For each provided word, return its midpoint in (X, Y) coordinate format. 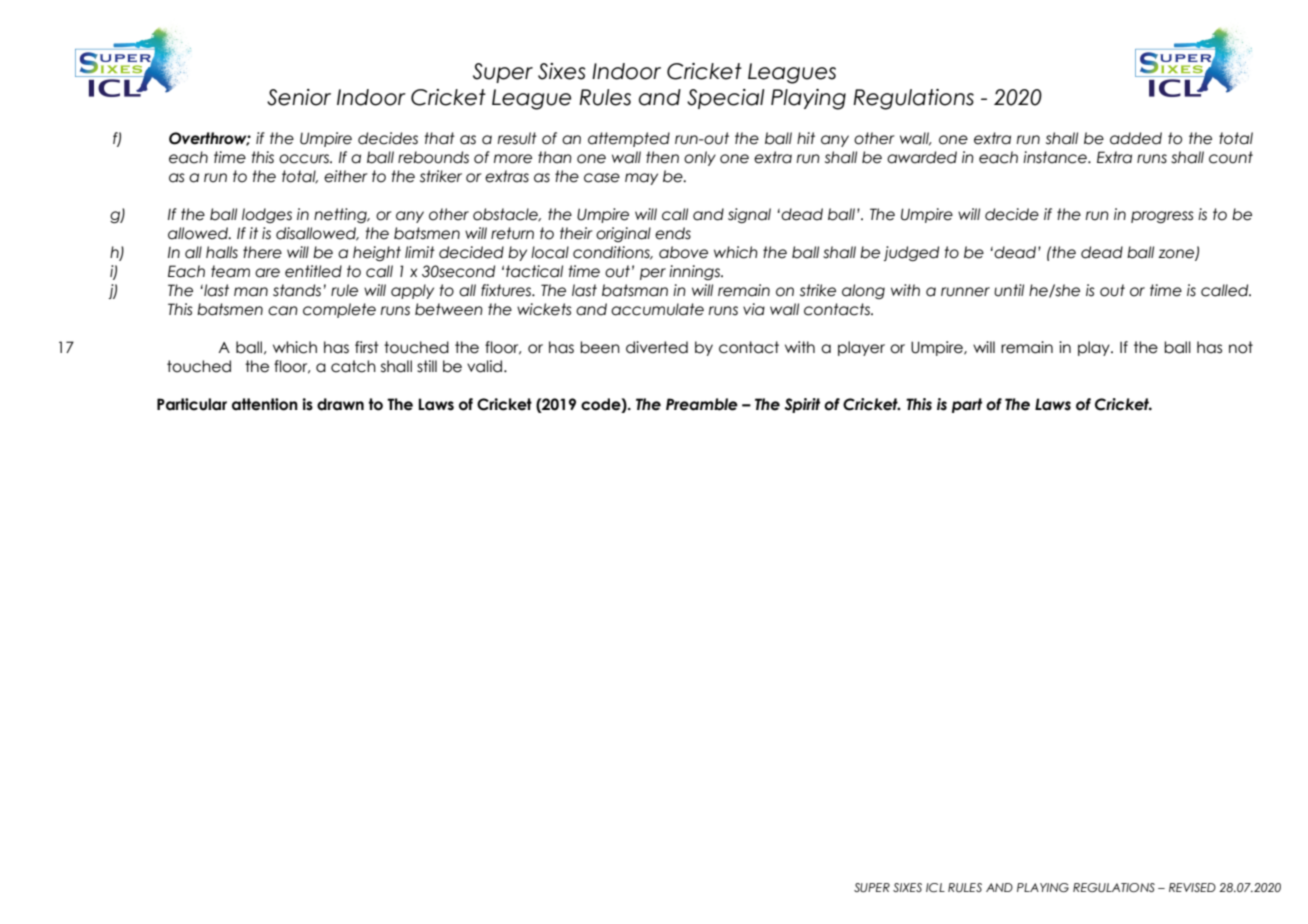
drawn (340, 404)
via (754, 309)
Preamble (702, 404)
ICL (935, 887)
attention (265, 404)
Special (725, 99)
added (1136, 138)
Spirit (802, 405)
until (1009, 290)
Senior (299, 97)
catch (353, 366)
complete (339, 310)
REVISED (1192, 887)
